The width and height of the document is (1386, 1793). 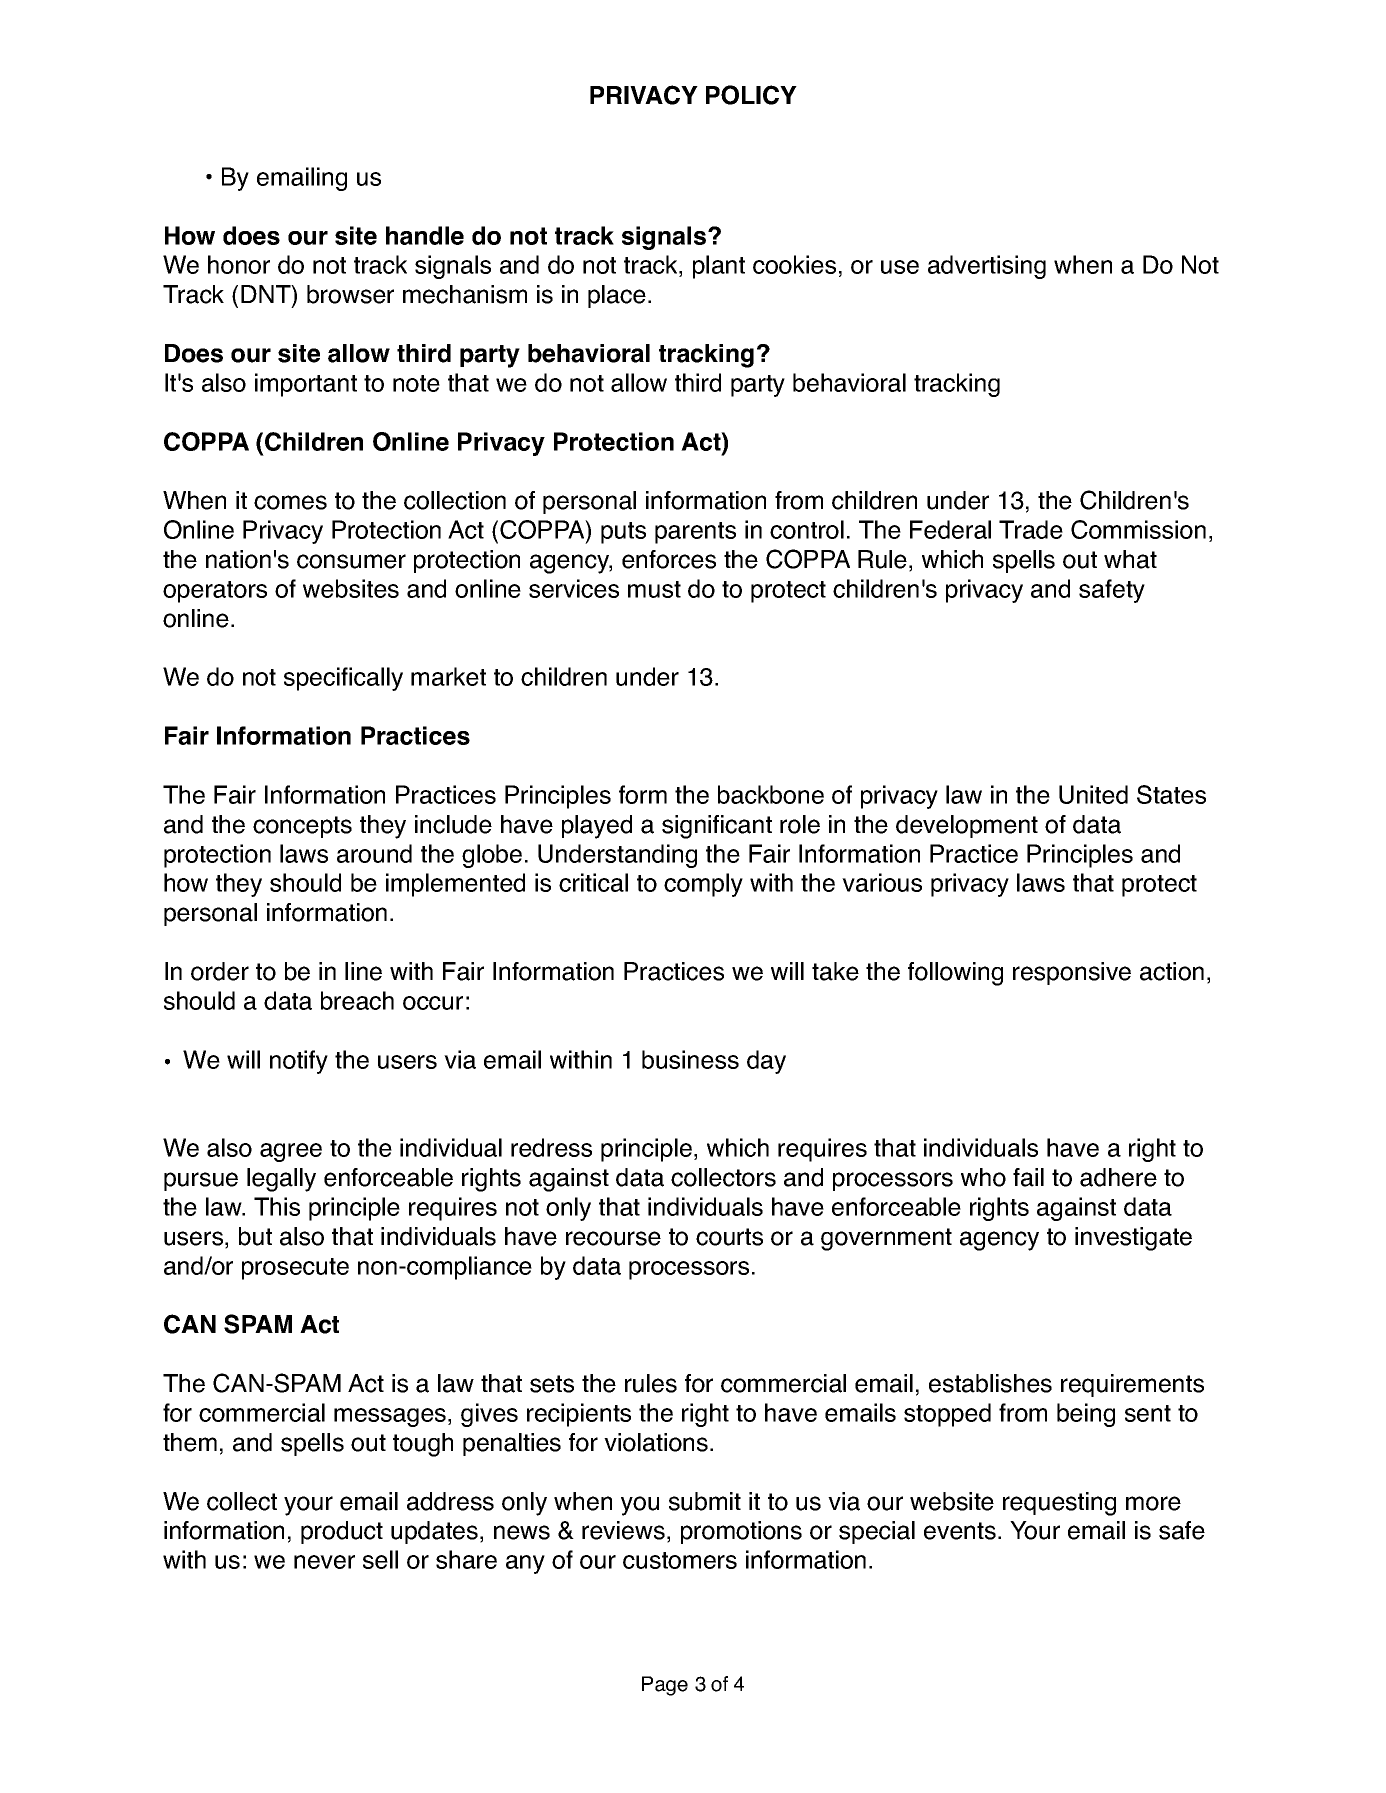 What do you see at coordinates (990, 1383) in the document?
I see `establishes` at bounding box center [990, 1383].
